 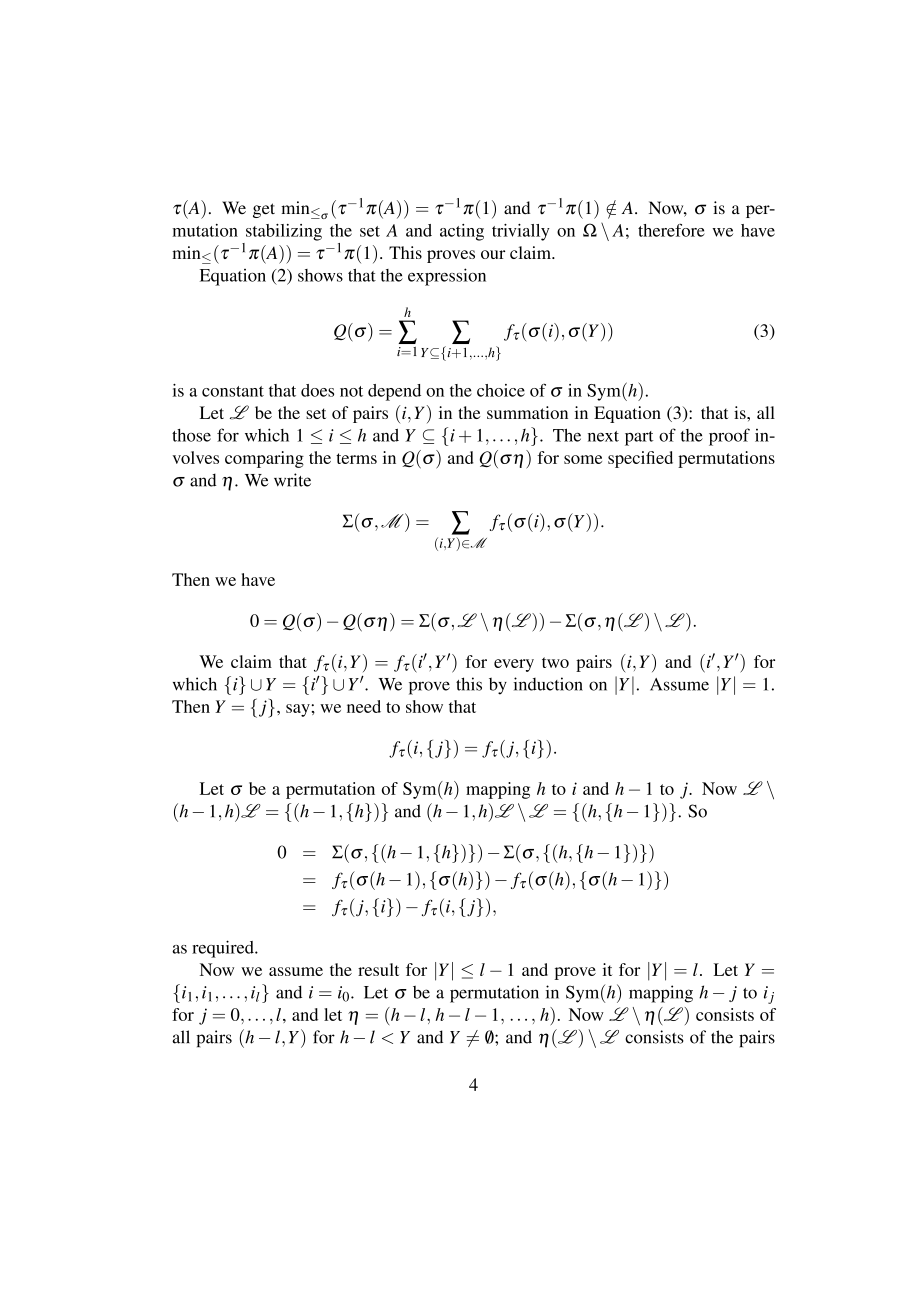 I want to click on write, so click(x=292, y=480).
